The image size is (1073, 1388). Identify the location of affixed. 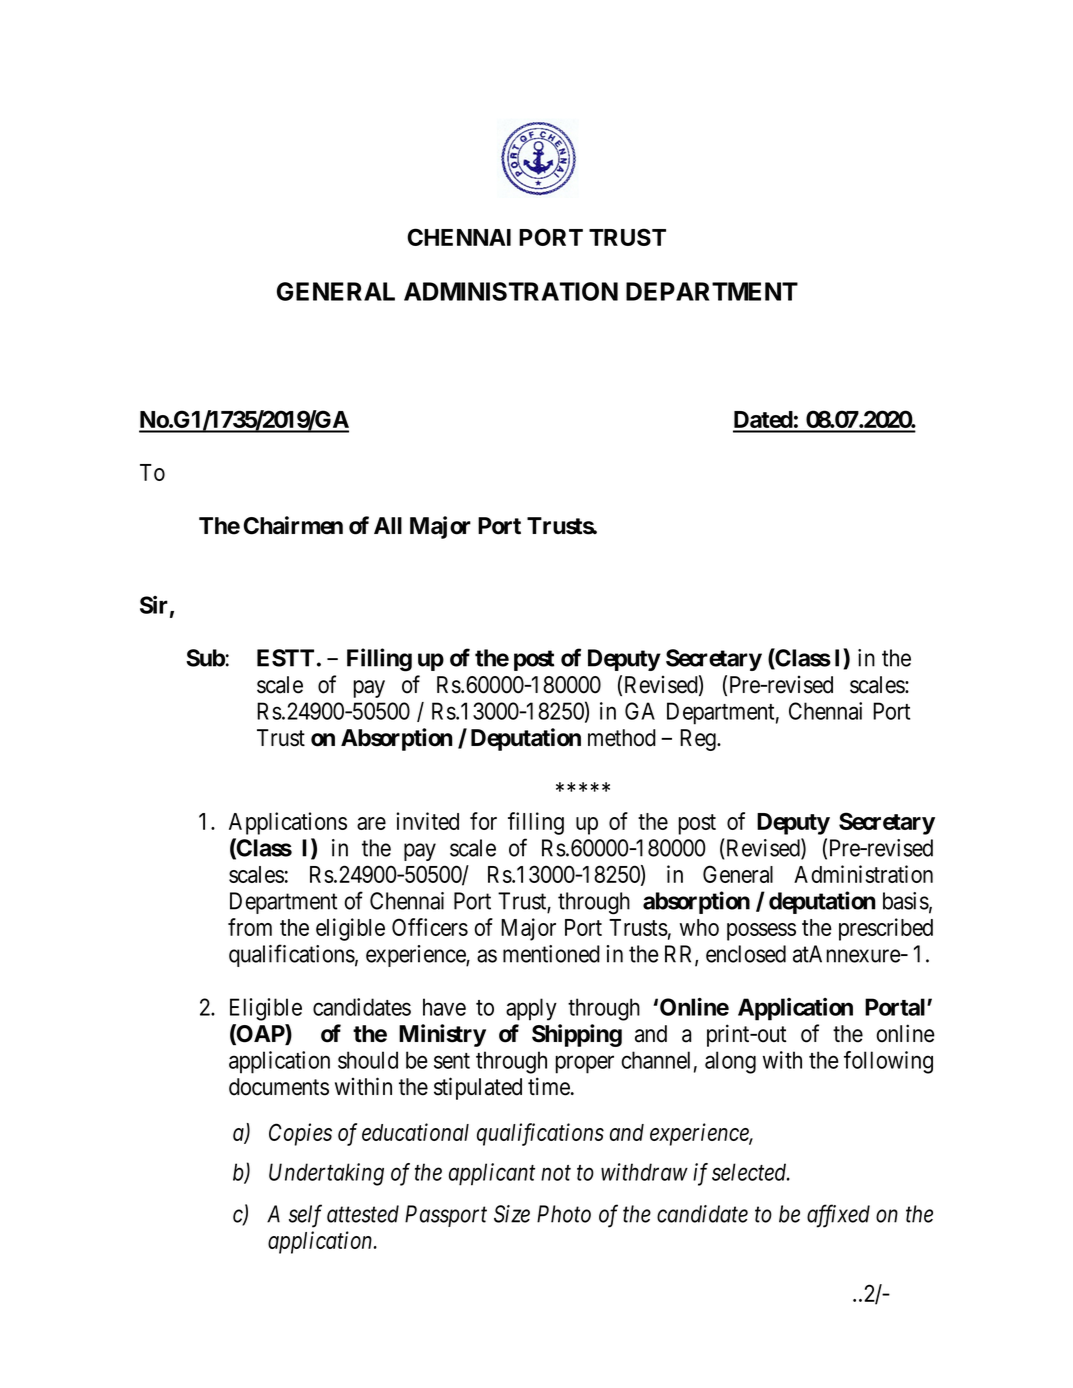
(838, 1216).
